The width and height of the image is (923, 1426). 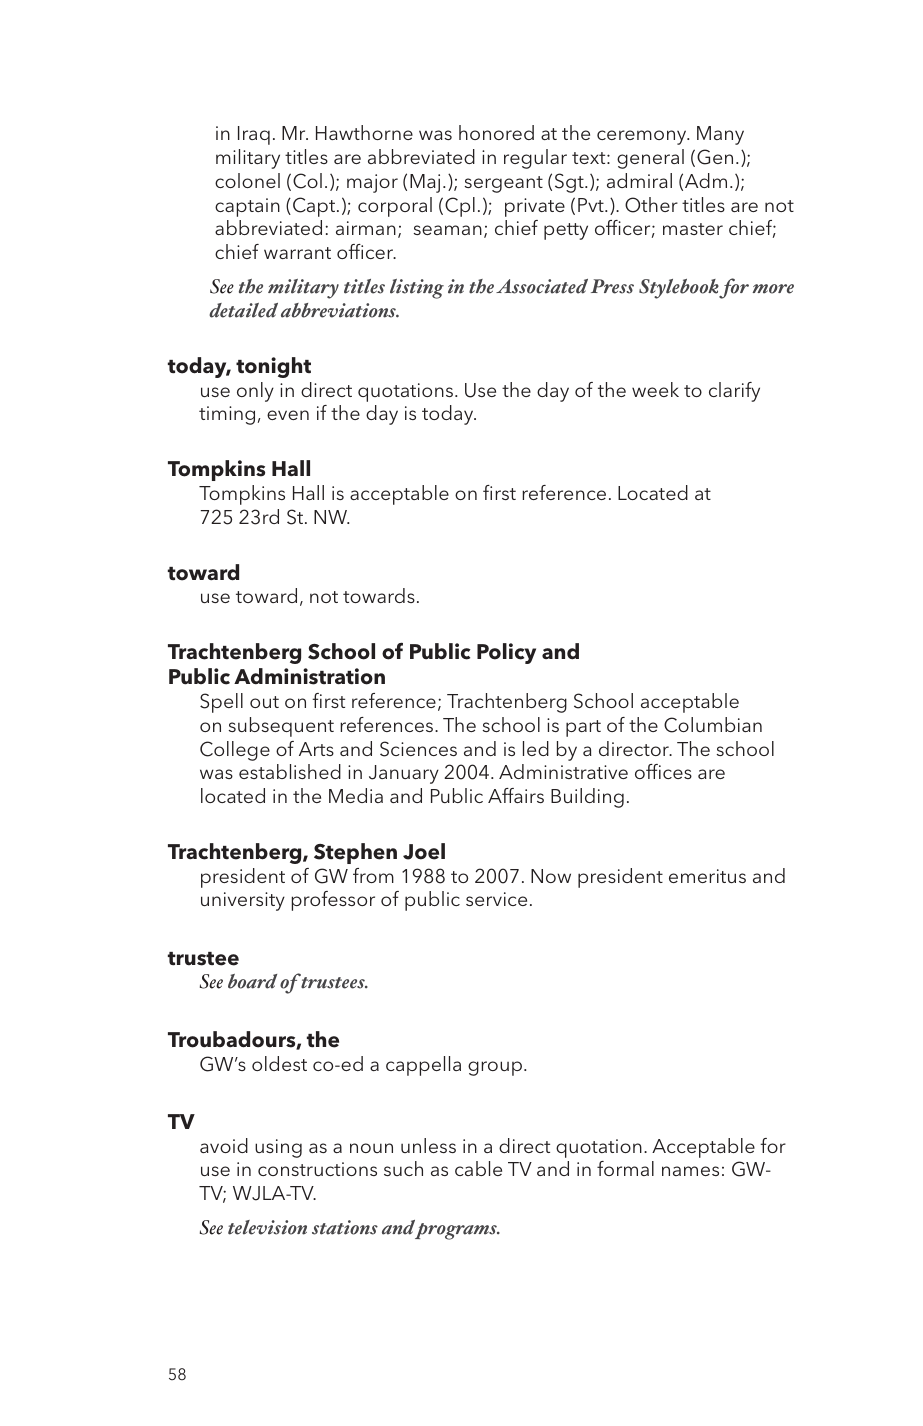 What do you see at coordinates (713, 725) in the image?
I see `Columbian` at bounding box center [713, 725].
